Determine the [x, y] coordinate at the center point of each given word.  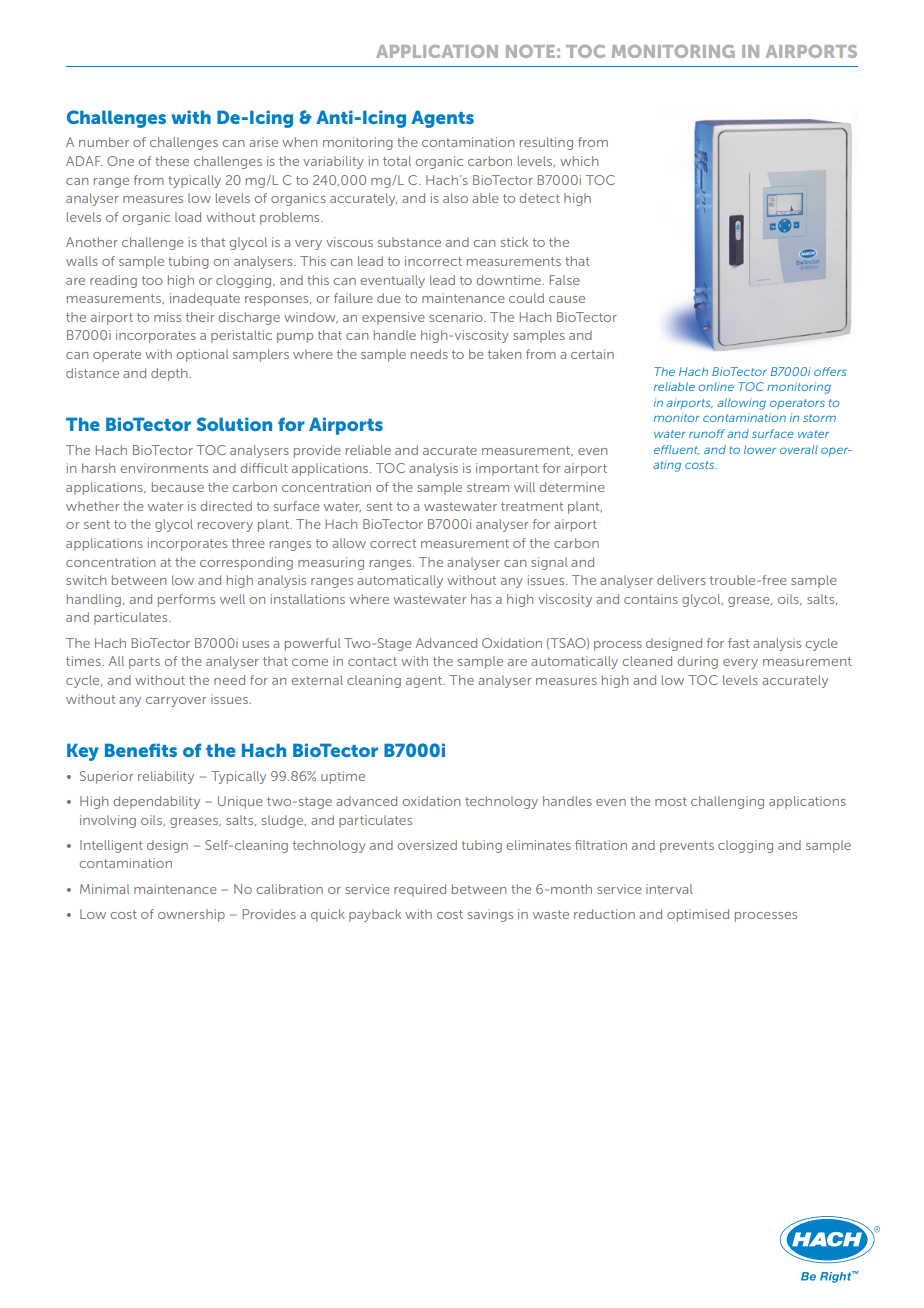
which [579, 161]
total [397, 161]
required [420, 890]
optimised [698, 915]
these [172, 161]
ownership [191, 915]
